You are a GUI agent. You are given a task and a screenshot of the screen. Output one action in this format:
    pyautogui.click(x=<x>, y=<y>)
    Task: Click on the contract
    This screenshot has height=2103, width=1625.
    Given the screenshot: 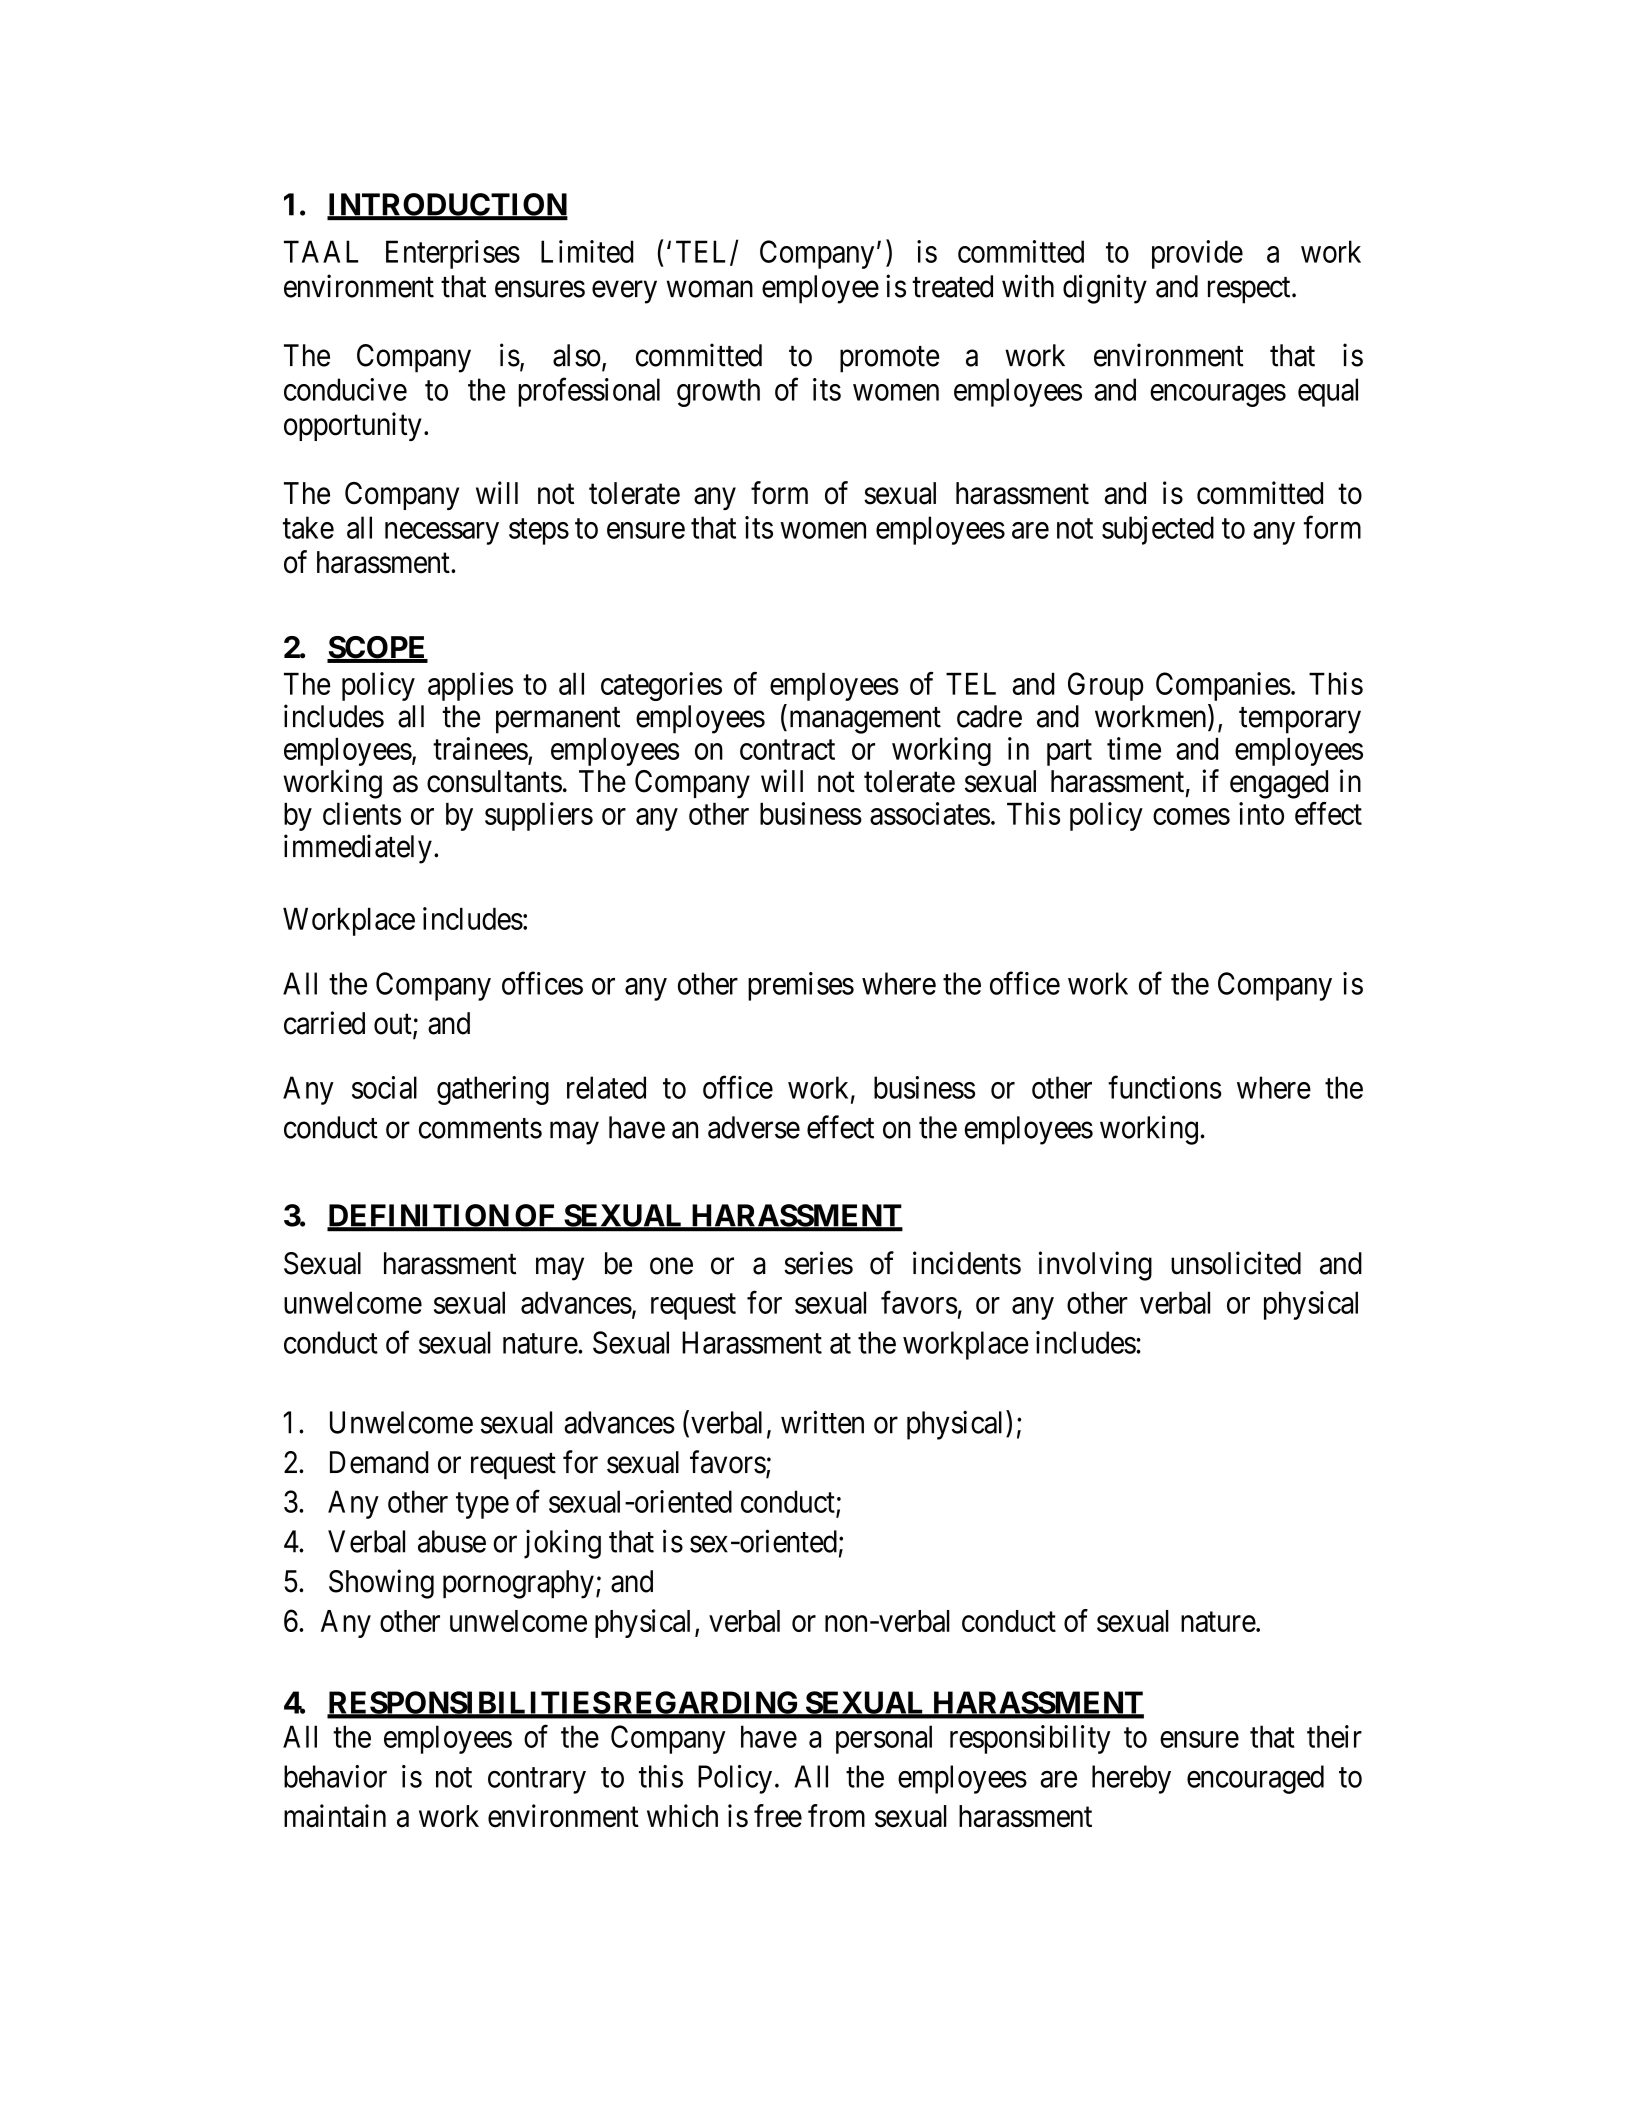 What is the action you would take?
    pyautogui.click(x=787, y=750)
